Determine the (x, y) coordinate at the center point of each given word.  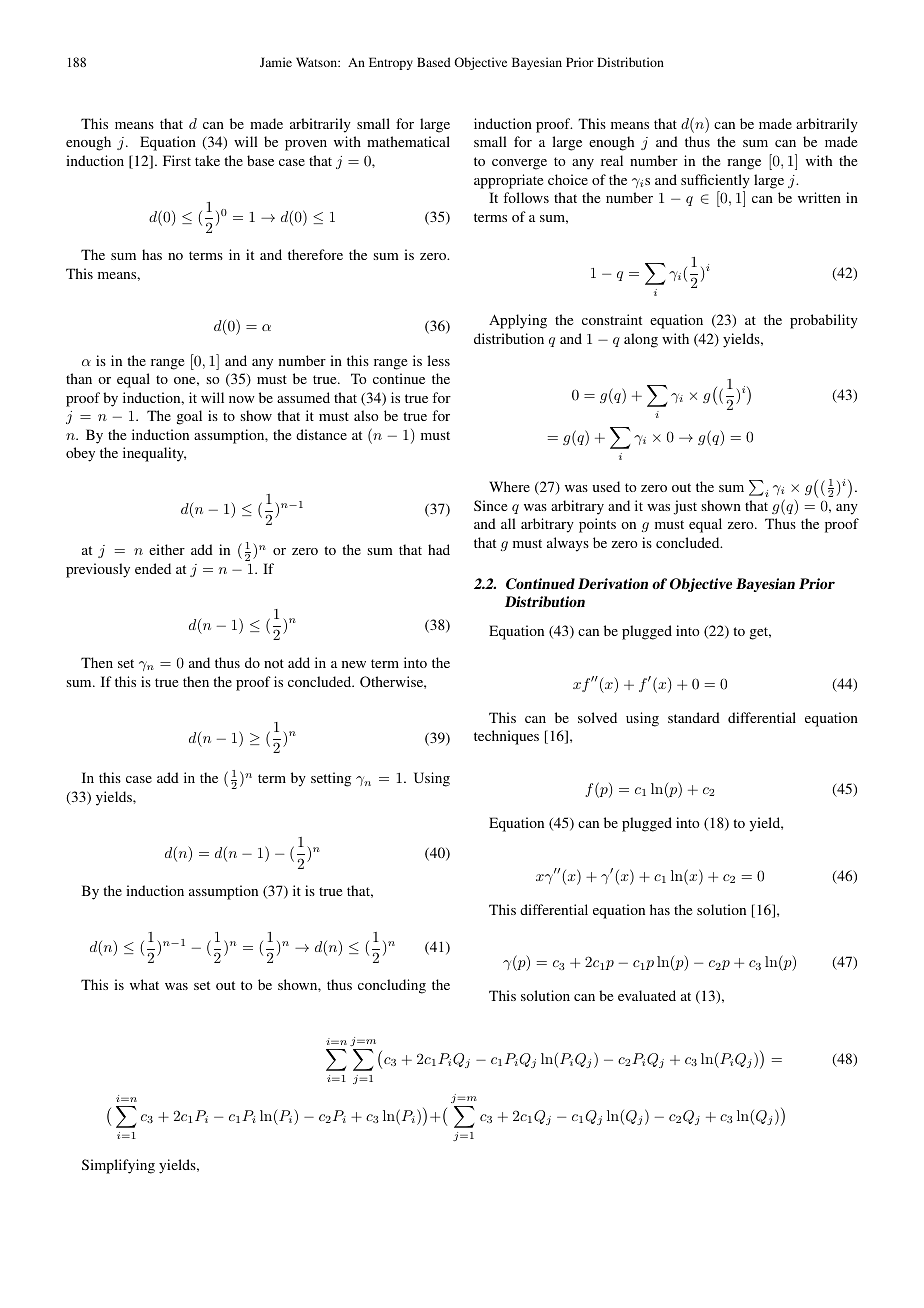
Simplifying (118, 1166)
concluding (392, 986)
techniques (506, 737)
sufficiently (715, 181)
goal (189, 417)
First (177, 160)
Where (509, 486)
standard (694, 717)
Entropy (391, 63)
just (685, 507)
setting (331, 779)
